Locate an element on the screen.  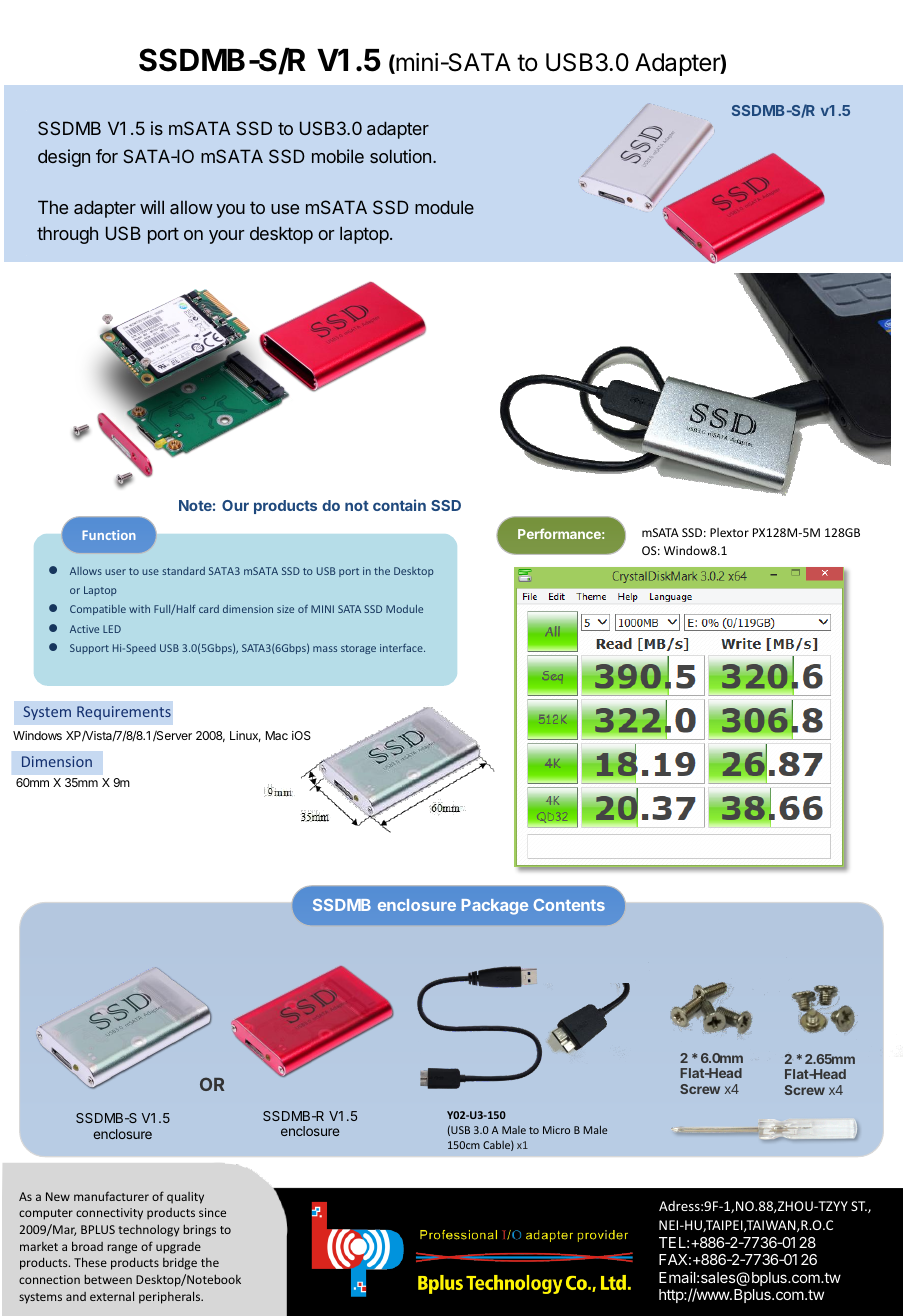
storage is located at coordinates (358, 649).
